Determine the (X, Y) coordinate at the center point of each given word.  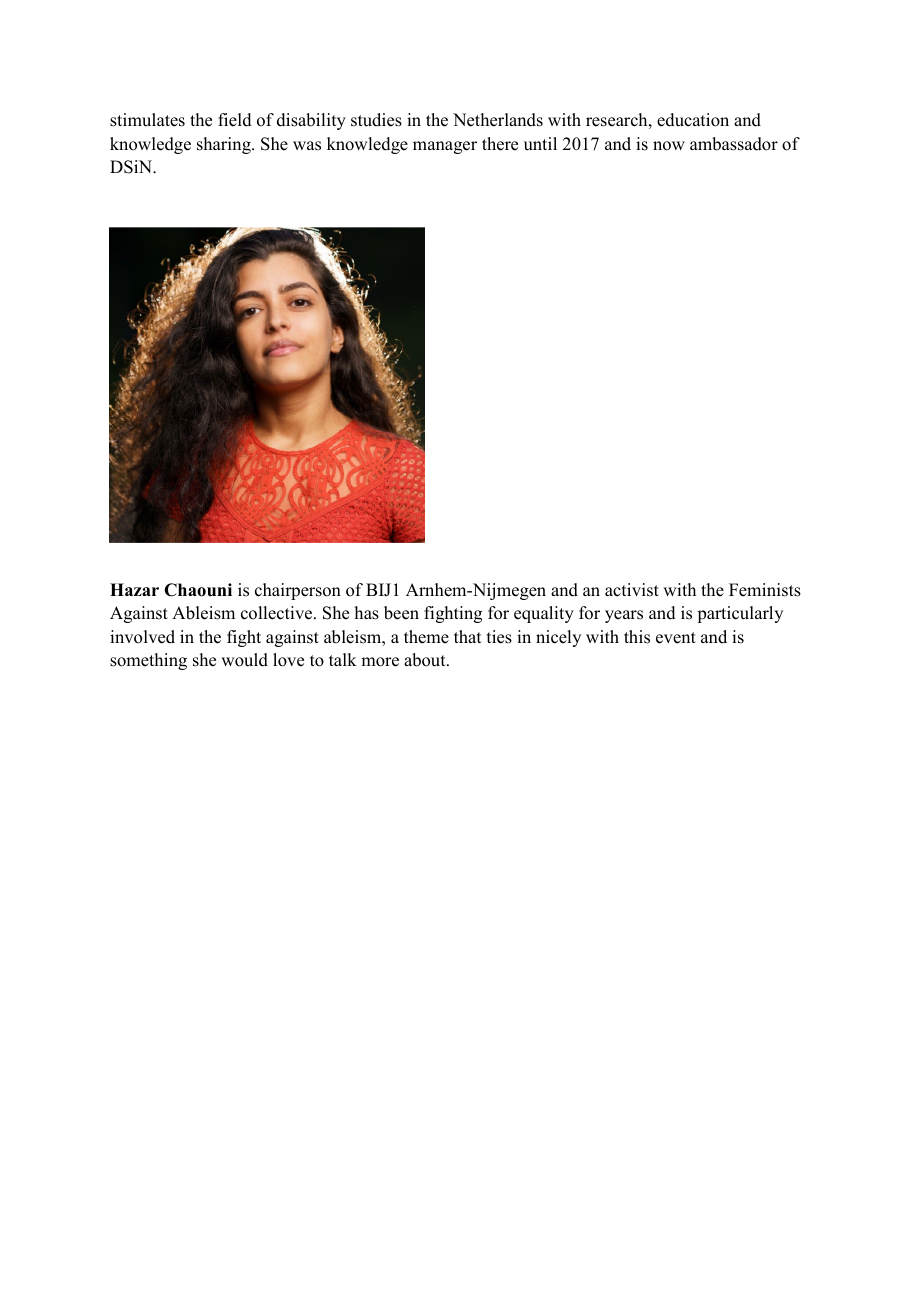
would (244, 660)
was (307, 146)
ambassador (734, 144)
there (500, 144)
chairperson (298, 591)
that (467, 636)
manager (445, 147)
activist (632, 590)
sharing (225, 145)
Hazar (134, 589)
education (693, 120)
